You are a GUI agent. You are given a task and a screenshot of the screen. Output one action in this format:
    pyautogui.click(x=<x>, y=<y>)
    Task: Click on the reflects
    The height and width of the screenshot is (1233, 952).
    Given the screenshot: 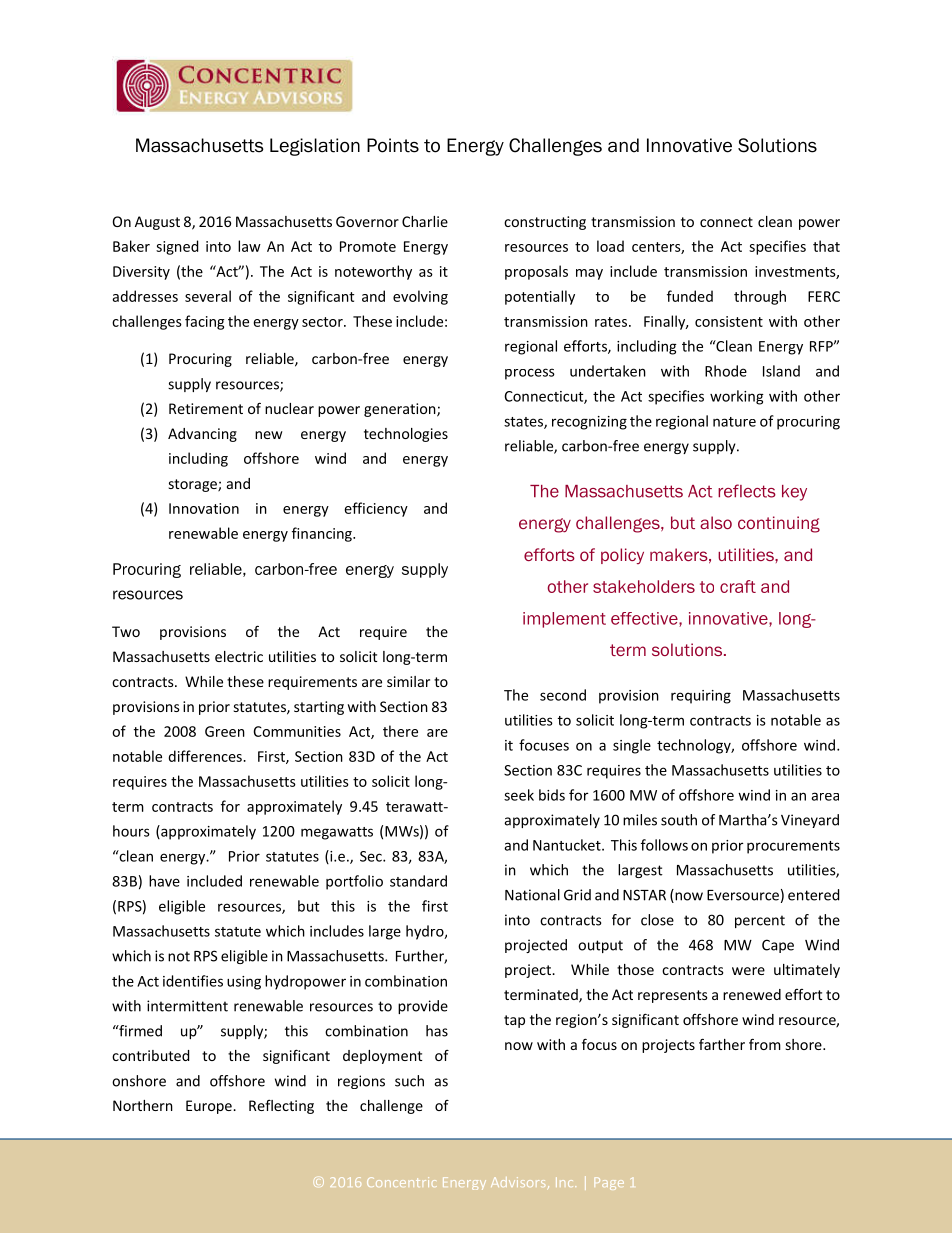 What is the action you would take?
    pyautogui.click(x=747, y=491)
